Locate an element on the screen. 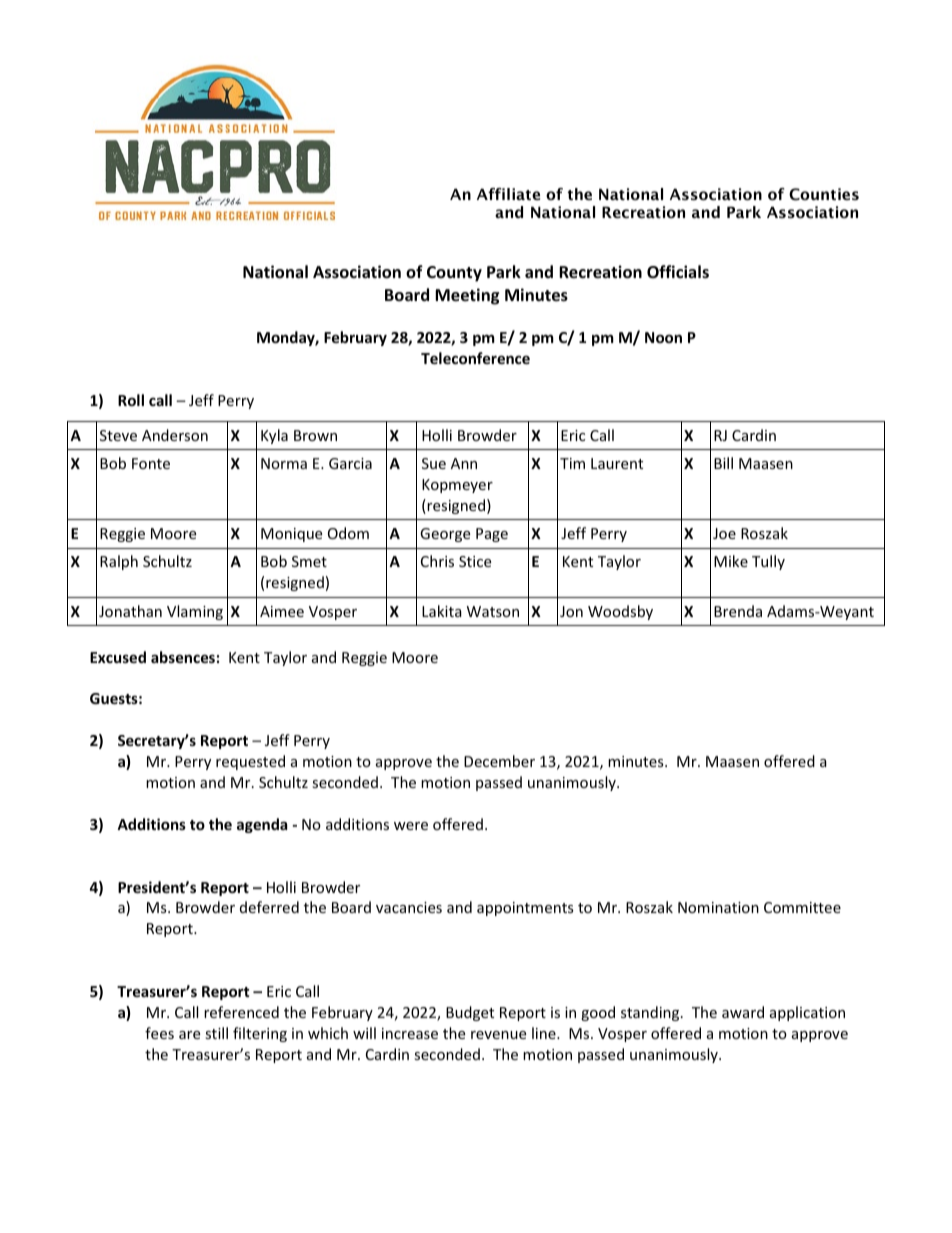  Ann is located at coordinates (464, 463).
